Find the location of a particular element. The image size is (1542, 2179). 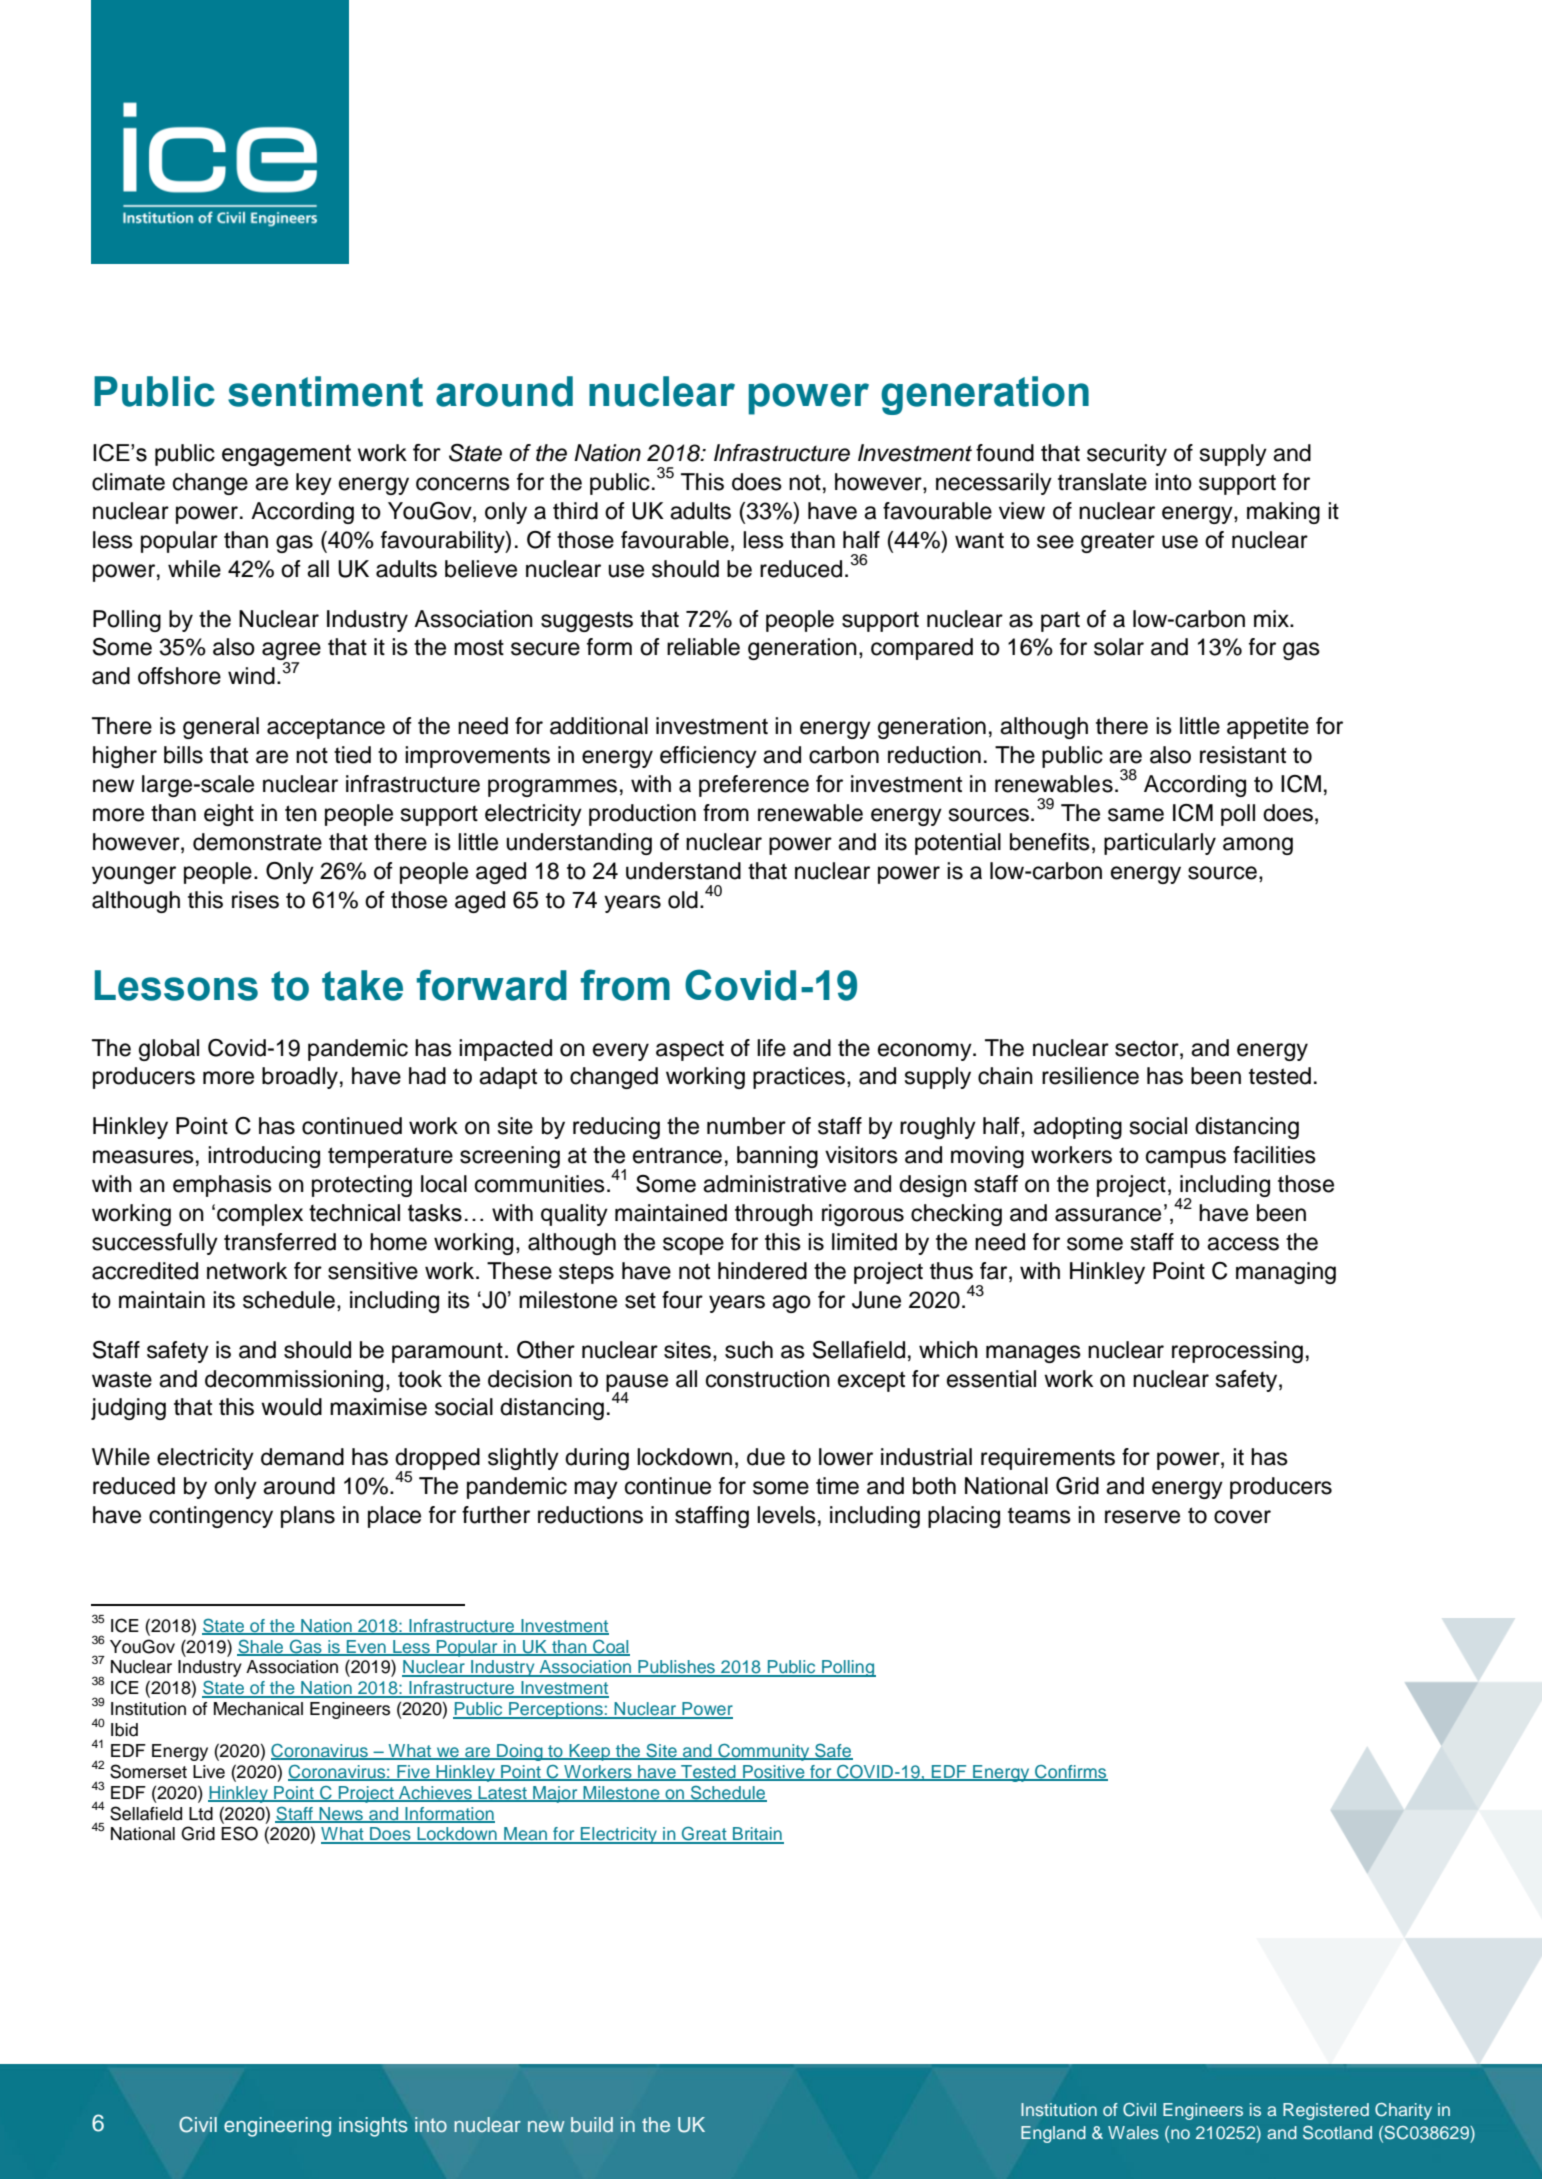

key is located at coordinates (314, 484).
